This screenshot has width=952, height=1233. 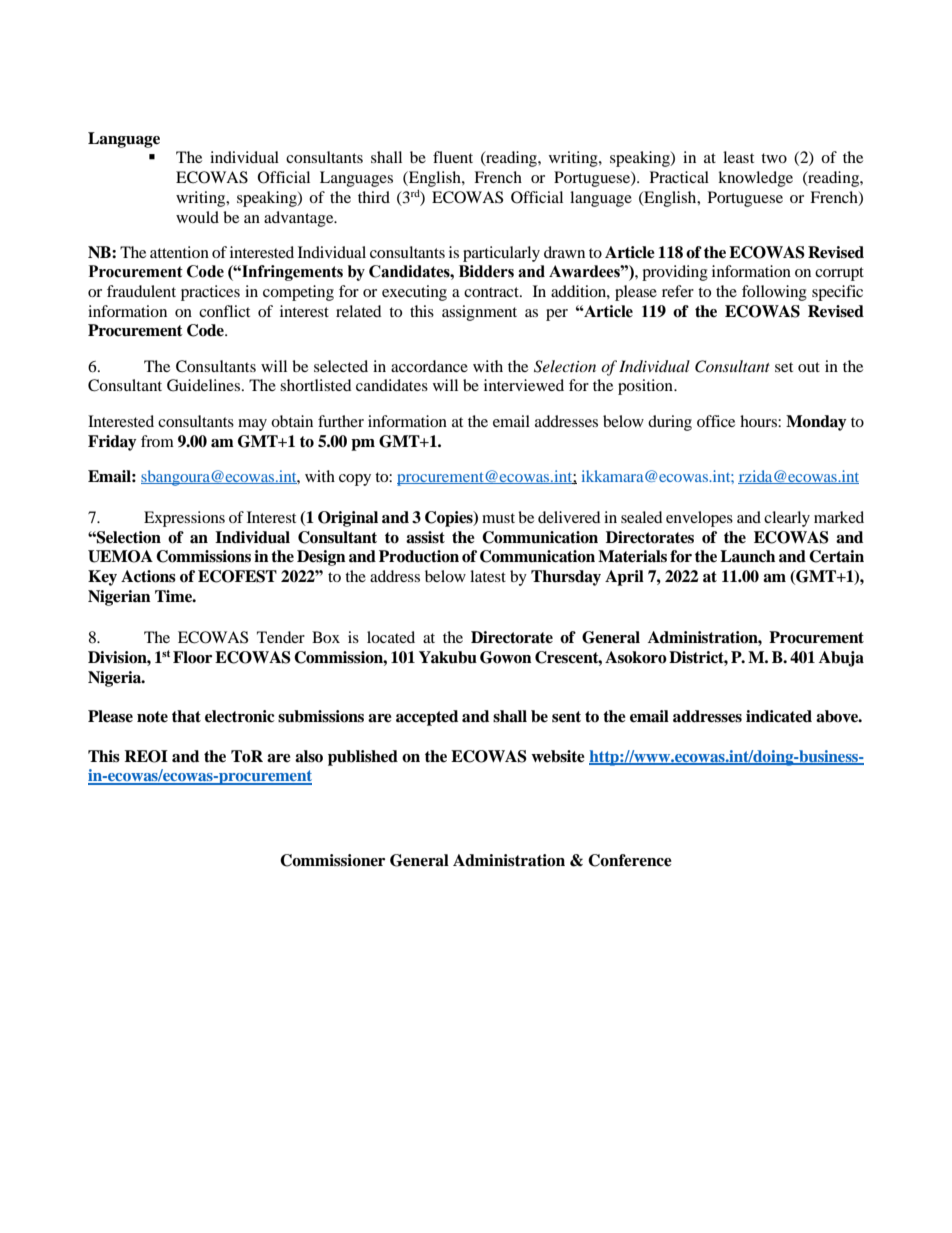 What do you see at coordinates (787, 519) in the screenshot?
I see `clearly` at bounding box center [787, 519].
